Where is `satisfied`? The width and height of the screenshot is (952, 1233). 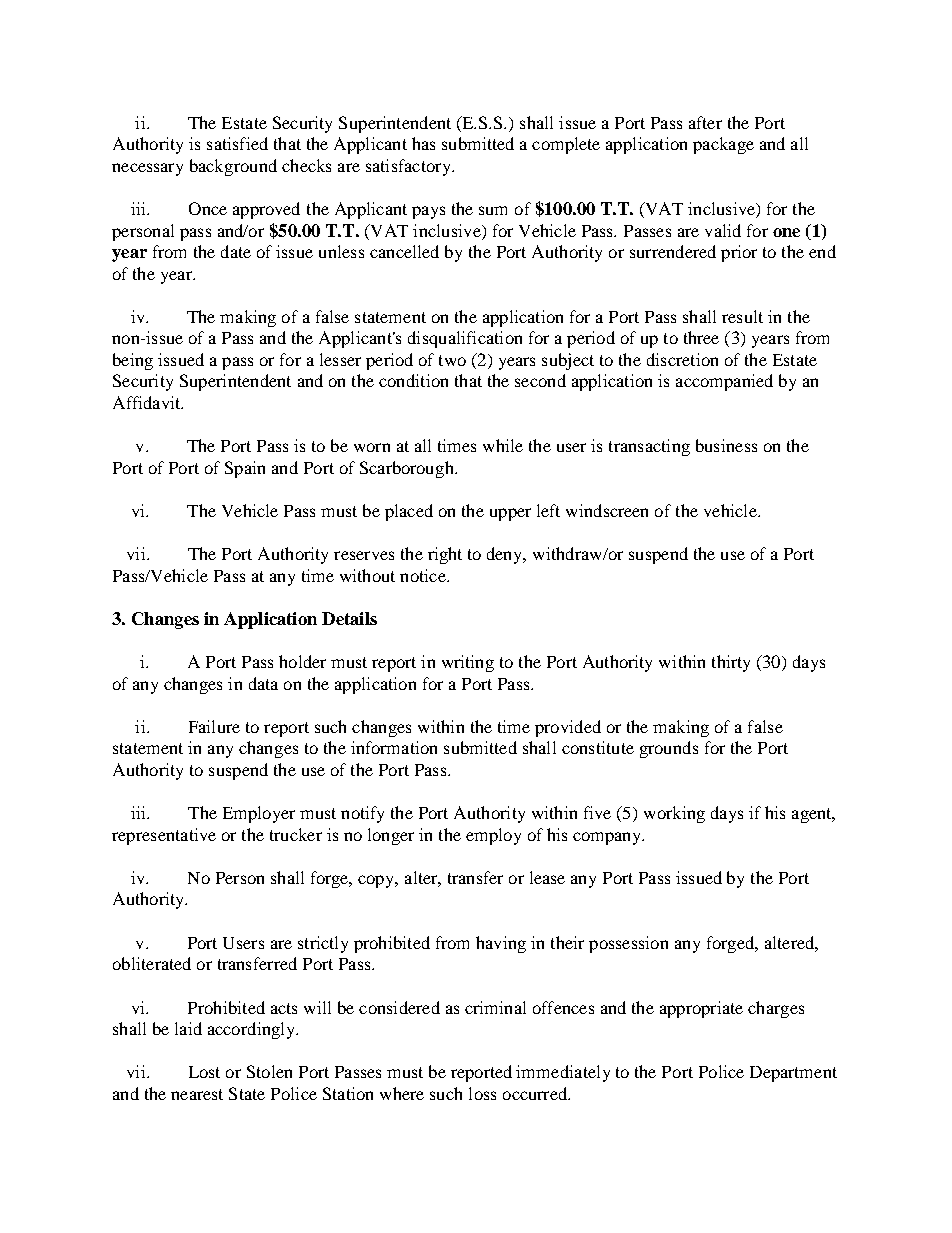
satisfied is located at coordinates (237, 143).
